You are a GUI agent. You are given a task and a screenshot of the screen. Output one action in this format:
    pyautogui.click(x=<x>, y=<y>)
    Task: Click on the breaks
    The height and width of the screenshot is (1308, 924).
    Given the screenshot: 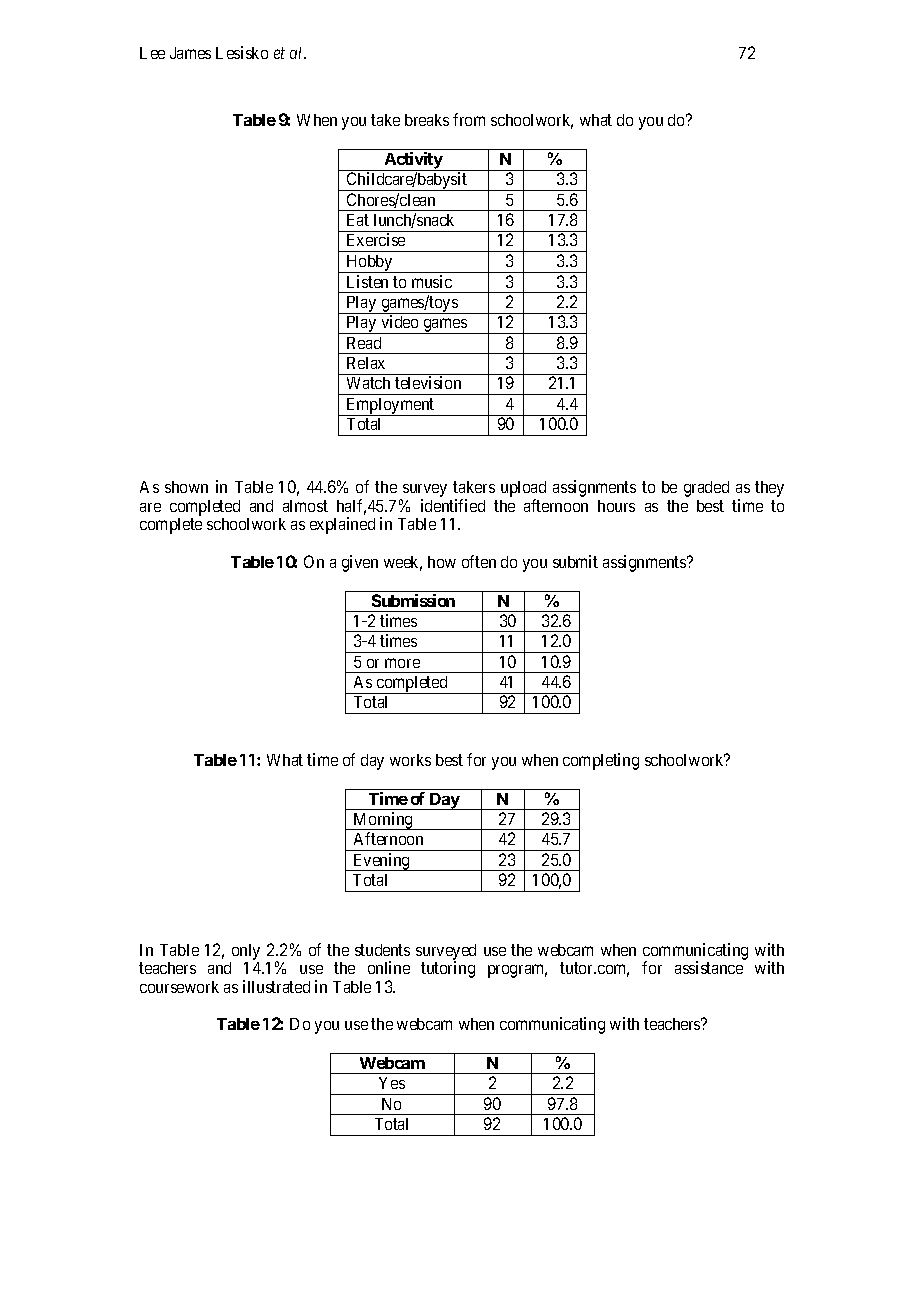 What is the action you would take?
    pyautogui.click(x=427, y=120)
